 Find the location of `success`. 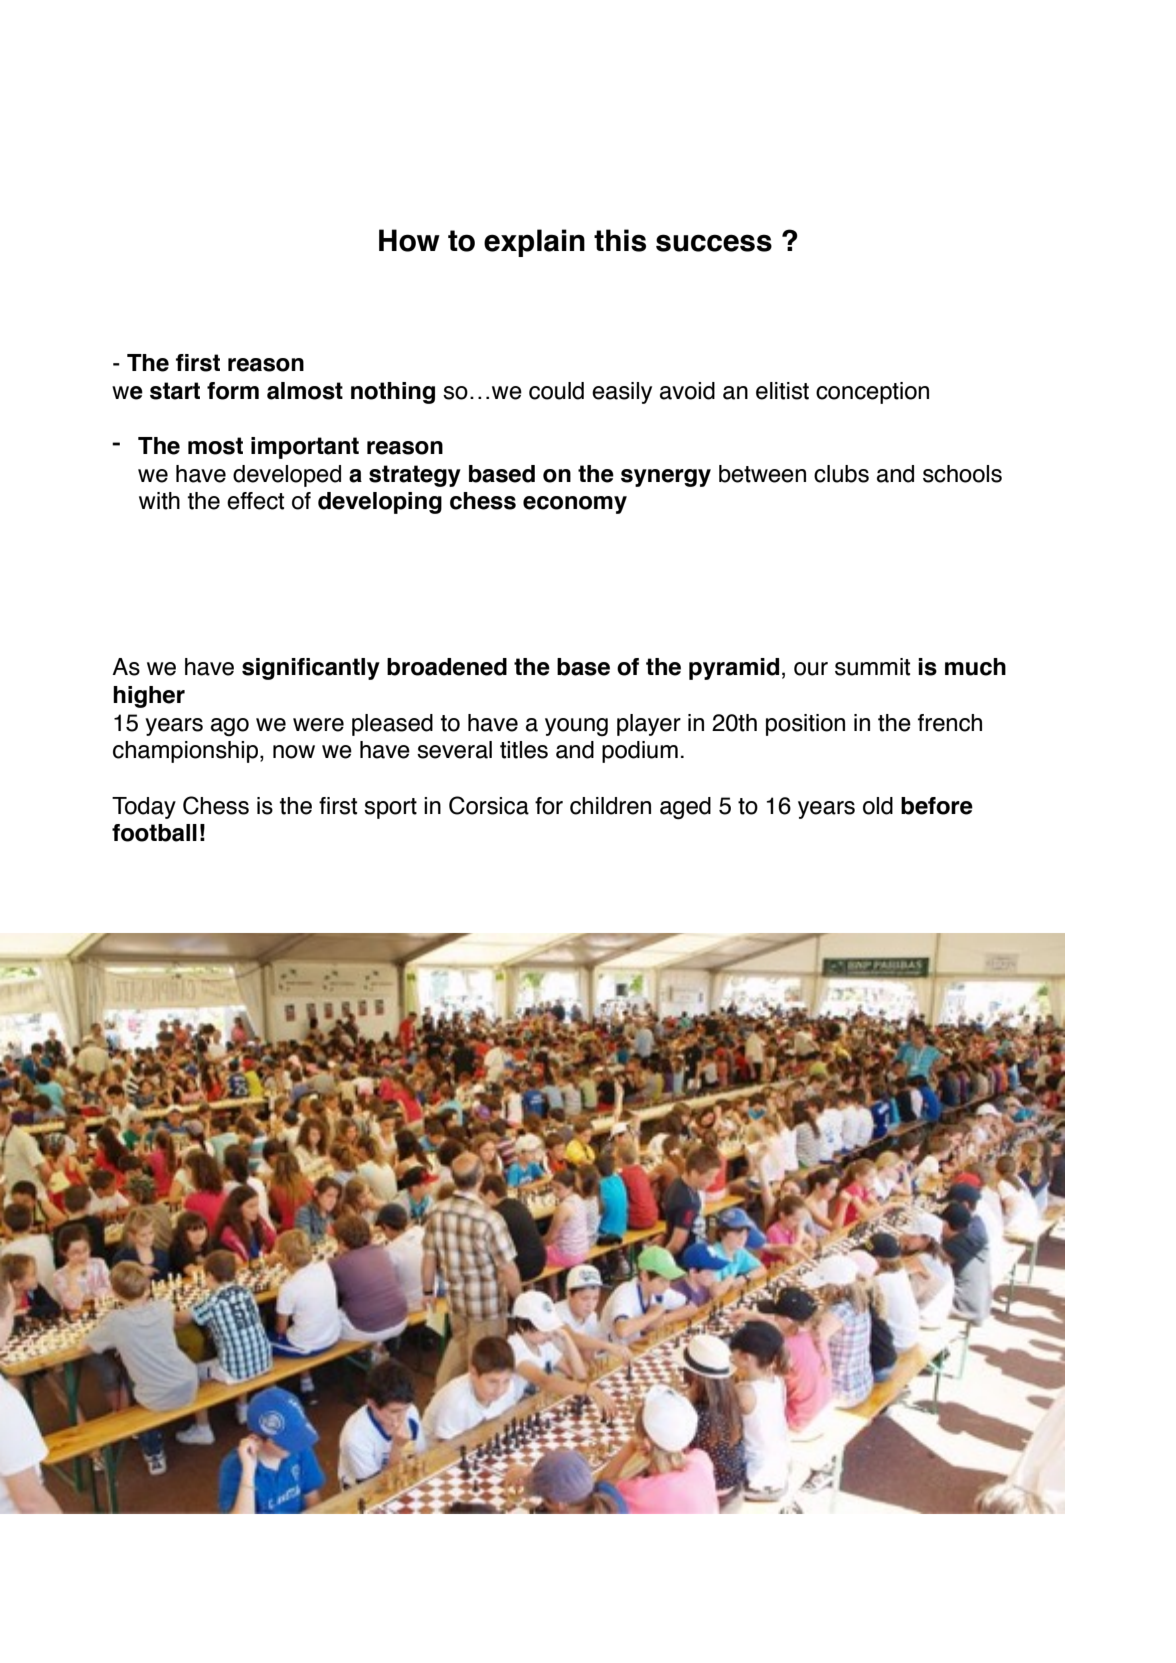

success is located at coordinates (714, 243).
